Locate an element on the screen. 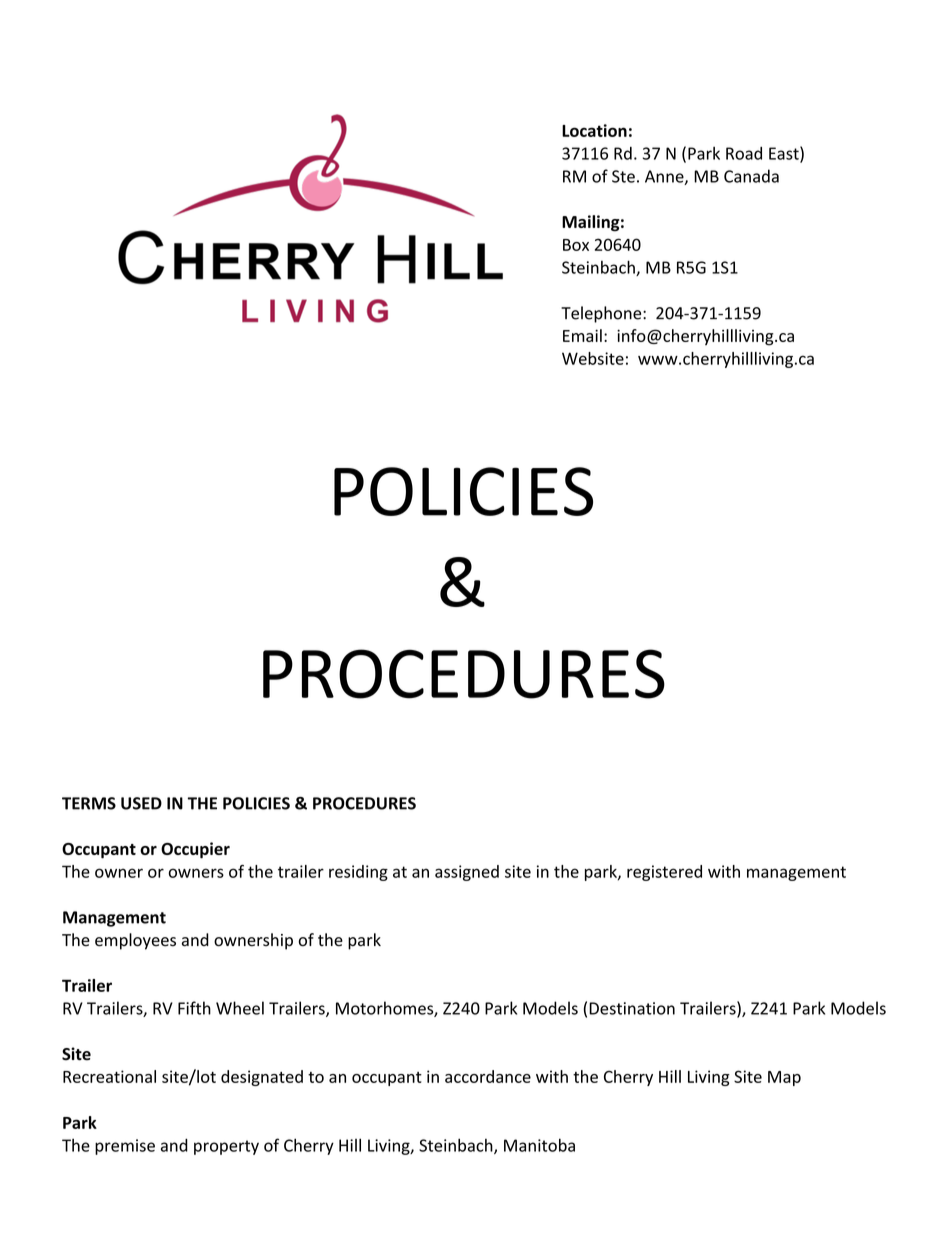 Image resolution: width=952 pixels, height=1233 pixels. premise is located at coordinates (125, 1147).
